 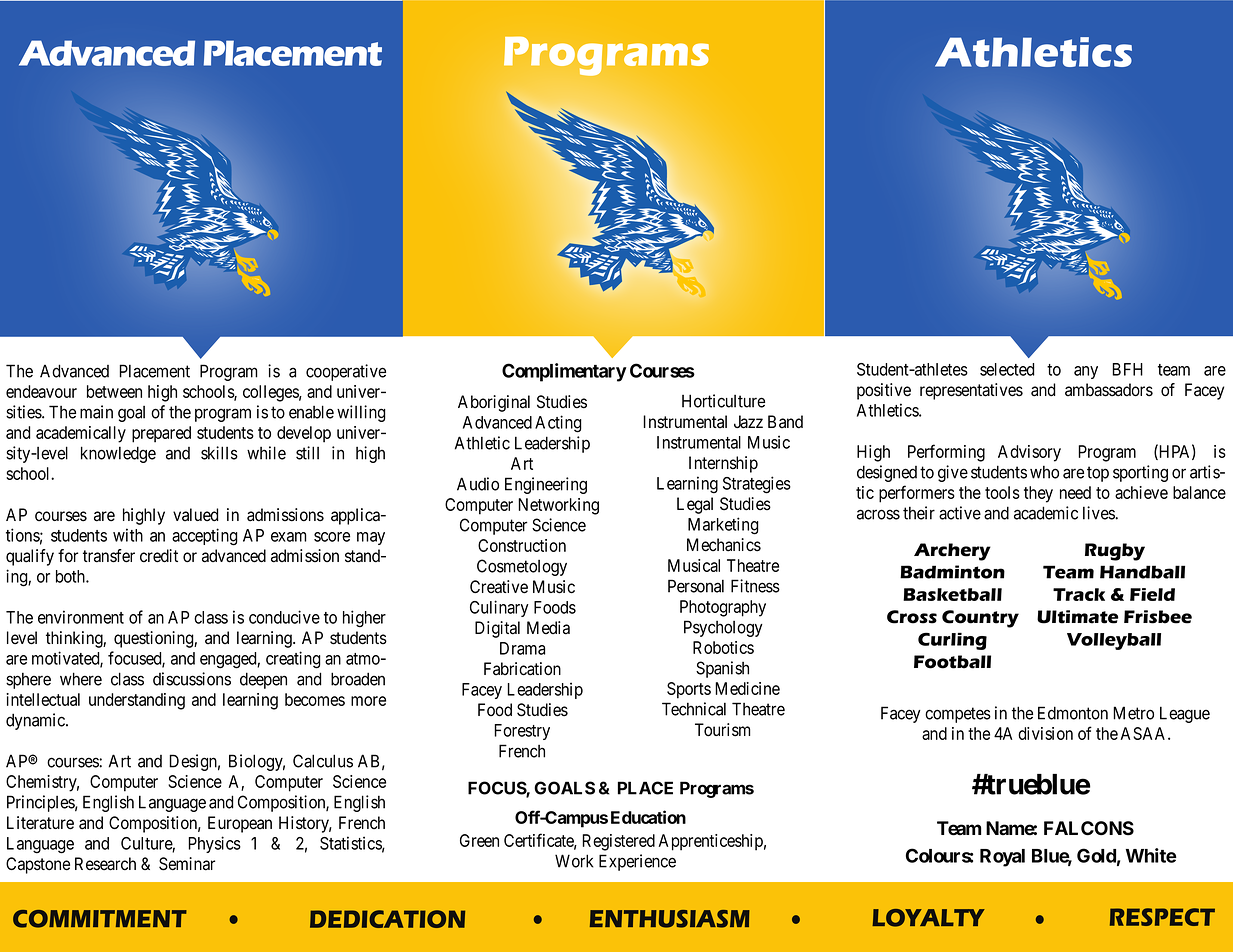 What do you see at coordinates (1045, 733) in the page?
I see `division` at bounding box center [1045, 733].
